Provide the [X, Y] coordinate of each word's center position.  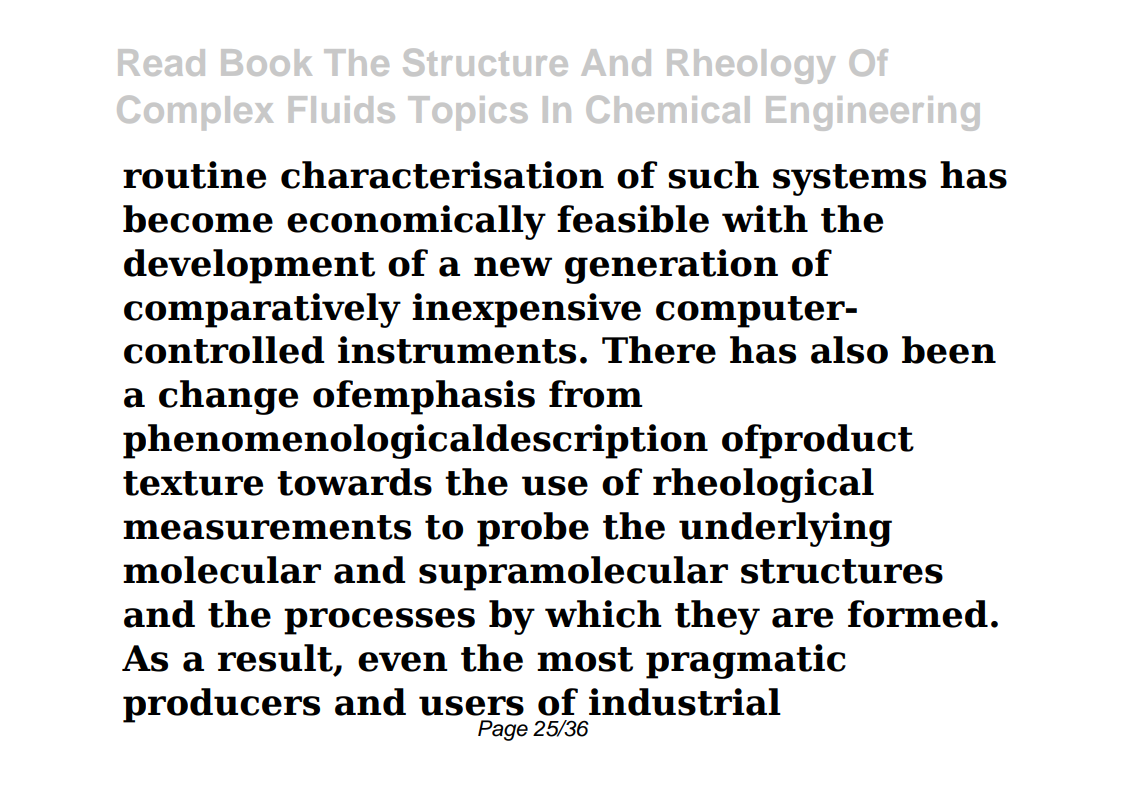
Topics [467, 113]
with [765, 219]
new [513, 267]
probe [533, 529]
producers [221, 705]
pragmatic [746, 661]
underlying [785, 529]
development [249, 266]
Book [266, 62]
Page [503, 730]
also [849, 350]
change [228, 397]
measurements [267, 527]
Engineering [872, 113]
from [595, 394]
